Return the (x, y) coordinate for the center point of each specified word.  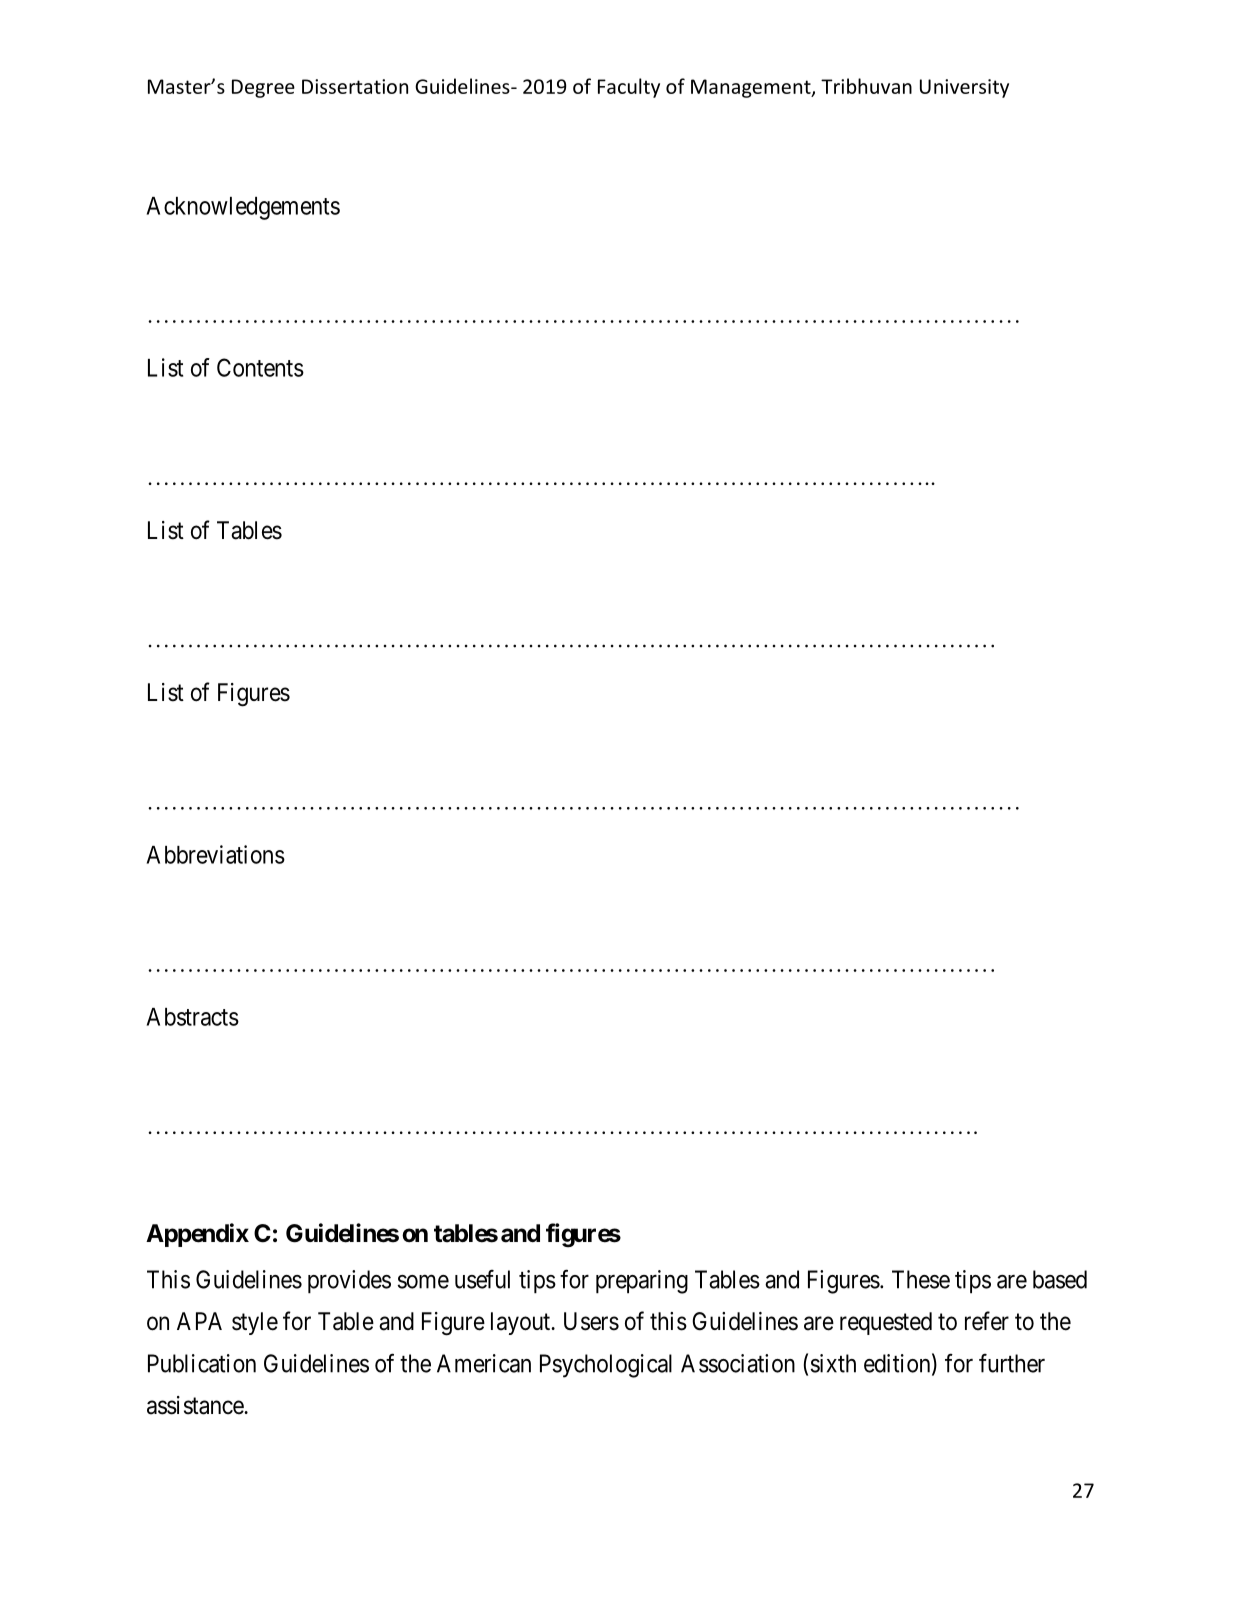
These (921, 1279)
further (1012, 1363)
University (964, 88)
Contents (260, 367)
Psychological (606, 1366)
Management (752, 88)
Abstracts (193, 1017)
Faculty (629, 88)
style (255, 1323)
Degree (263, 88)
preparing (642, 1282)
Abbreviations (216, 854)
